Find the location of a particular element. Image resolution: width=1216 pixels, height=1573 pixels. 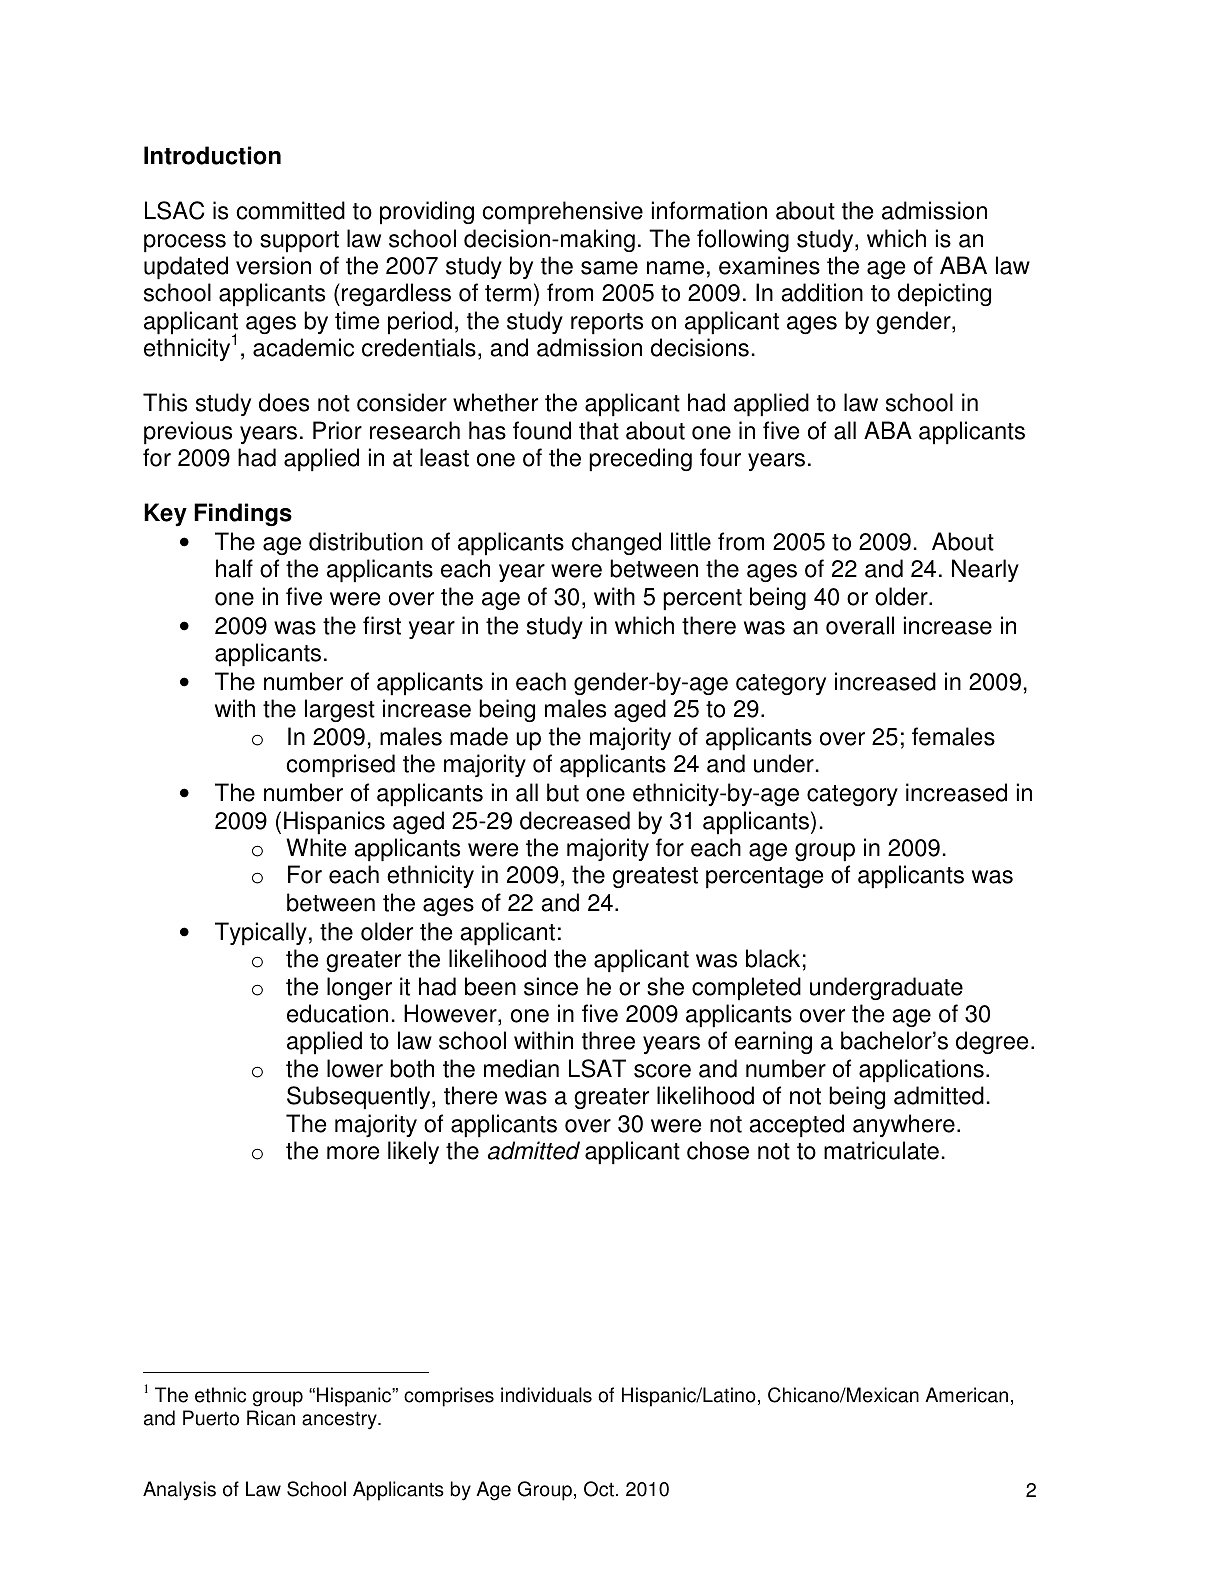

education is located at coordinates (337, 1013).
